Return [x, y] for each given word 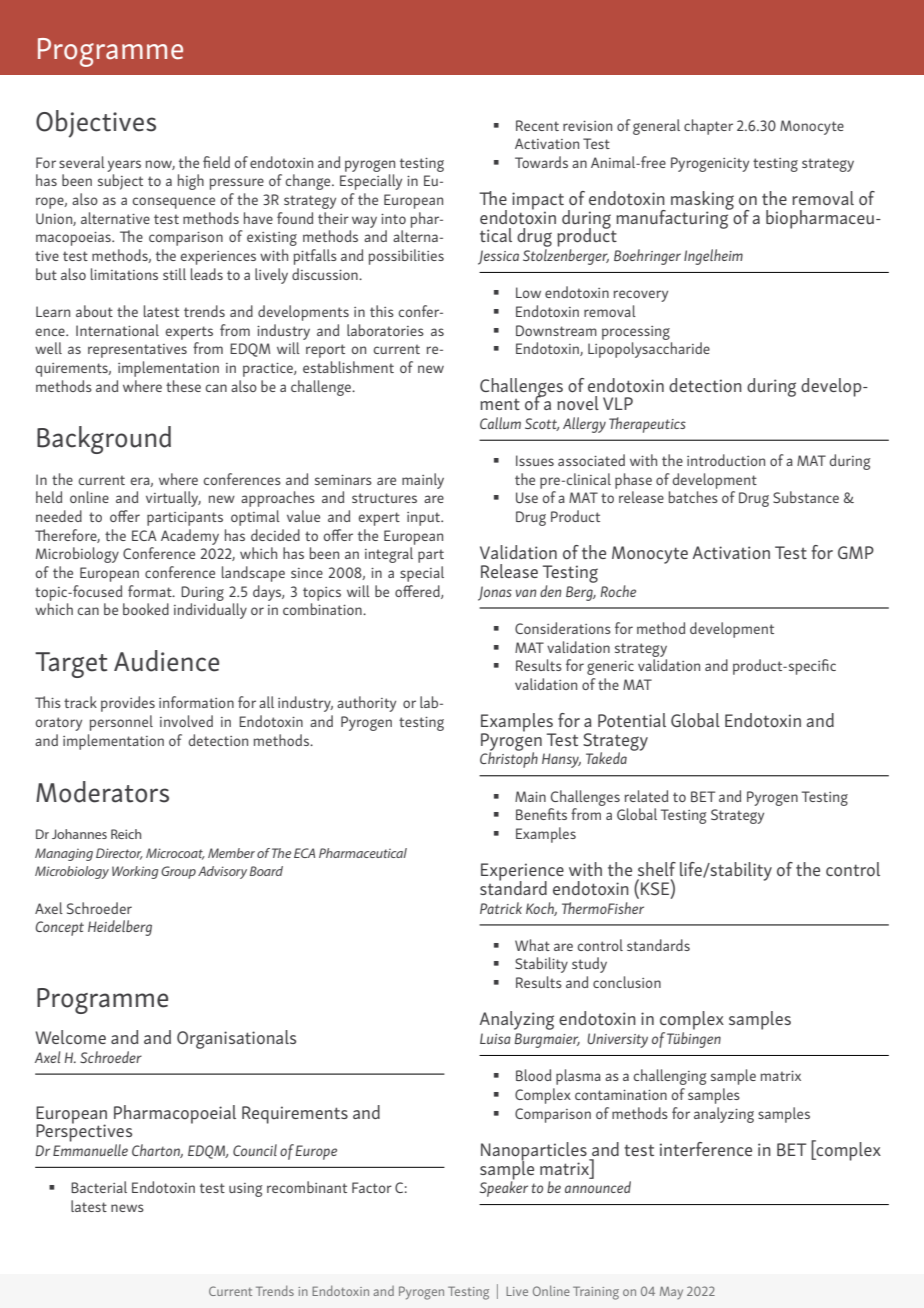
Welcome [70, 1037]
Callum [500, 423]
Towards [541, 162]
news [127, 1208]
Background [104, 440]
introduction [726, 460]
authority [366, 704]
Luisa [495, 1038]
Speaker [504, 1188]
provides [128, 704]
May [671, 1293]
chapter [708, 127]
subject [120, 182]
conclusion [627, 982]
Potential [632, 720]
